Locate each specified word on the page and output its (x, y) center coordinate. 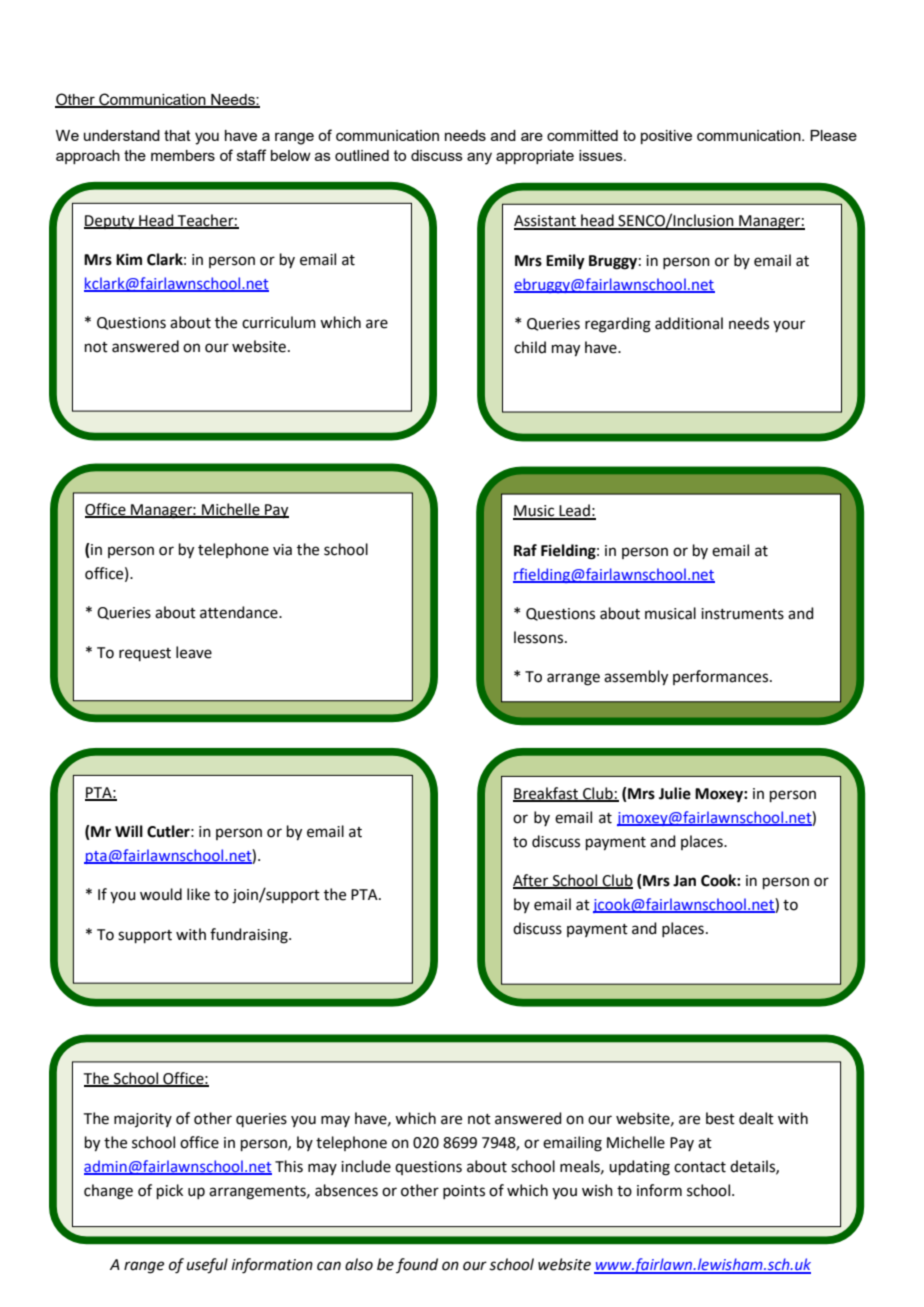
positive (666, 137)
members (183, 155)
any (479, 158)
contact (700, 1167)
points (464, 1192)
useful (207, 1266)
